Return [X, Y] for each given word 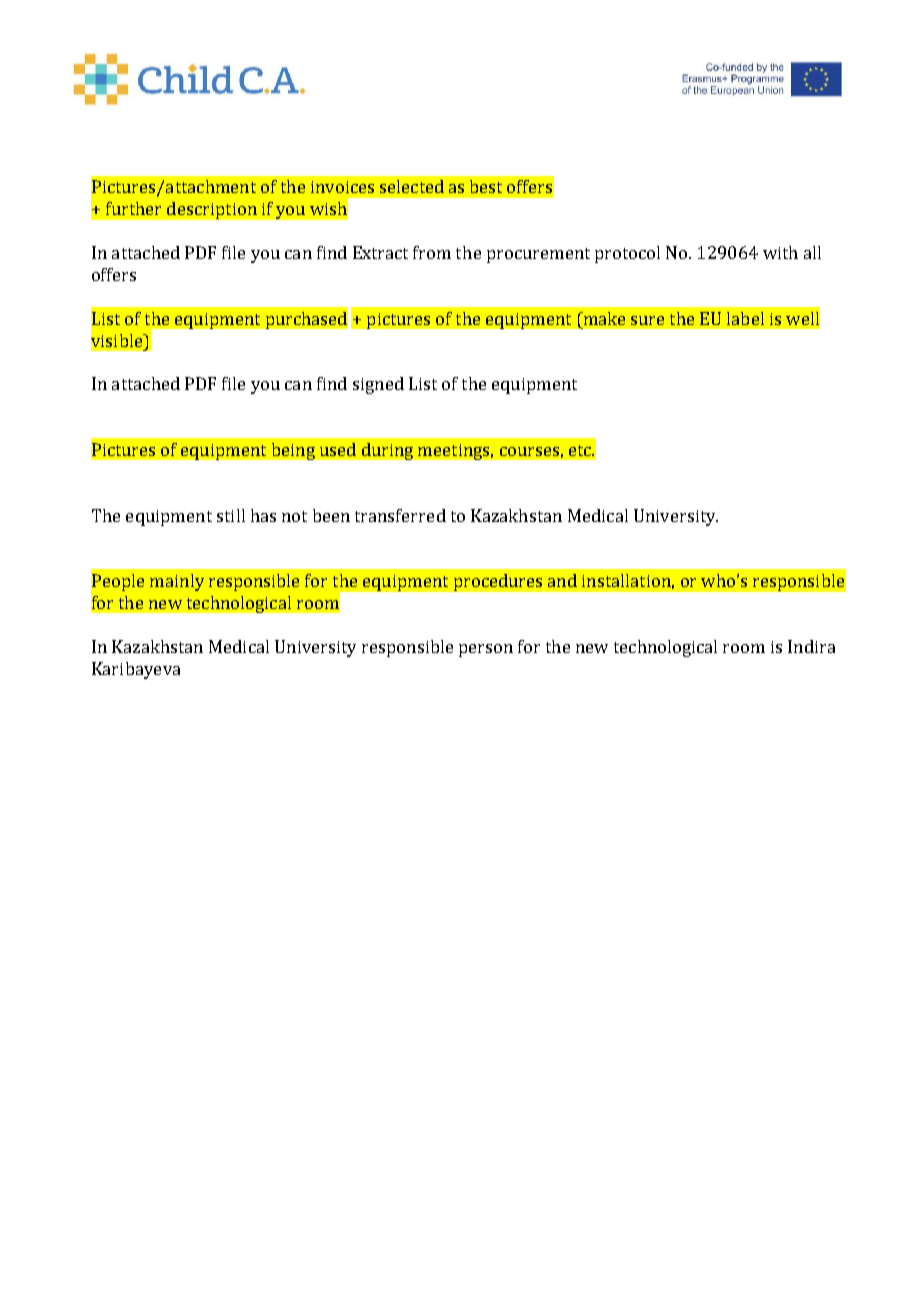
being [293, 451]
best [486, 186]
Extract [380, 252]
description [212, 210]
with [780, 252]
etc [581, 450]
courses [529, 451]
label [745, 318]
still [231, 515]
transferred [400, 515]
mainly [177, 582]
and [562, 580]
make [603, 318]
